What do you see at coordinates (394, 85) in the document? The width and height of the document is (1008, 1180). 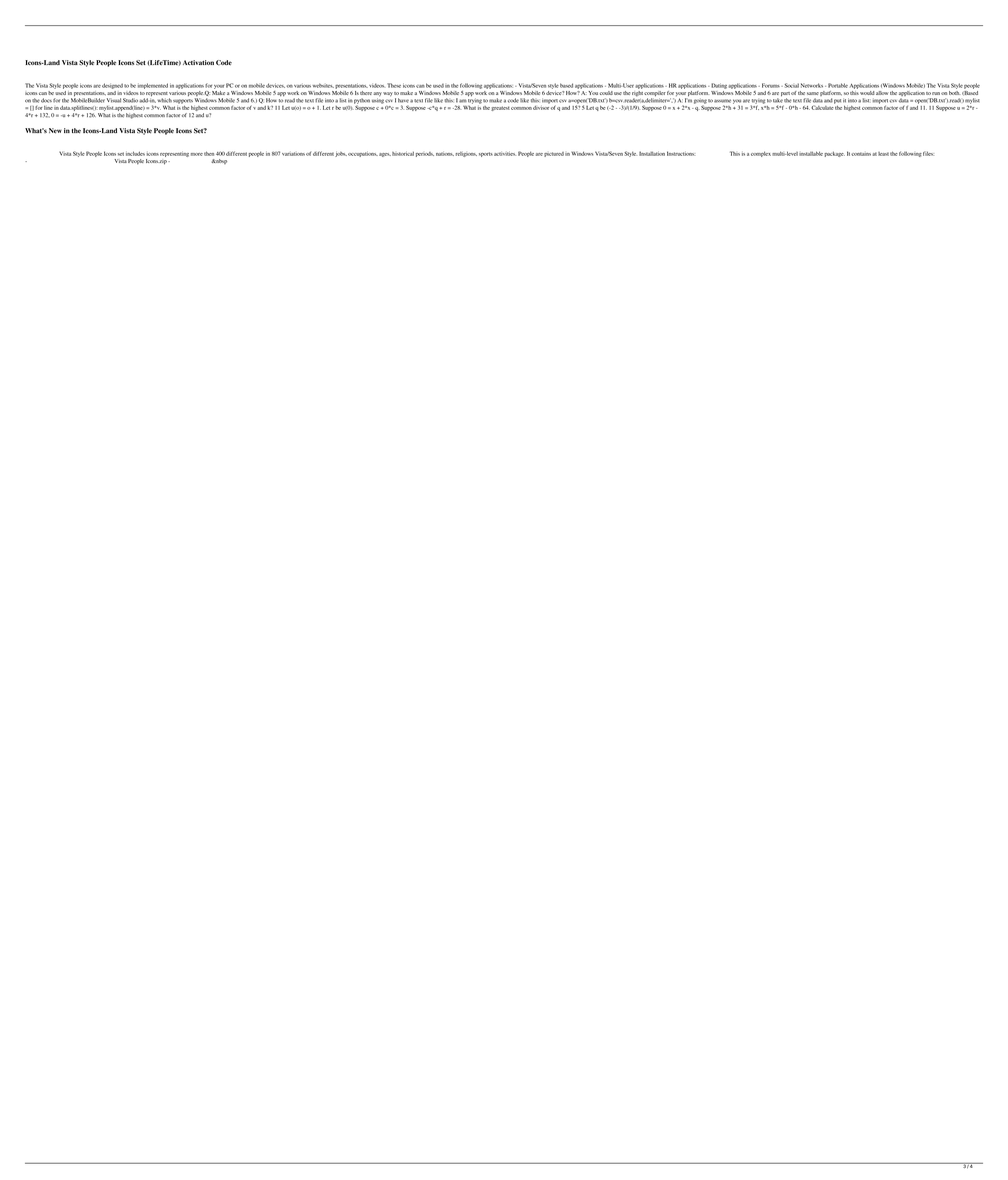 I see `These` at bounding box center [394, 85].
